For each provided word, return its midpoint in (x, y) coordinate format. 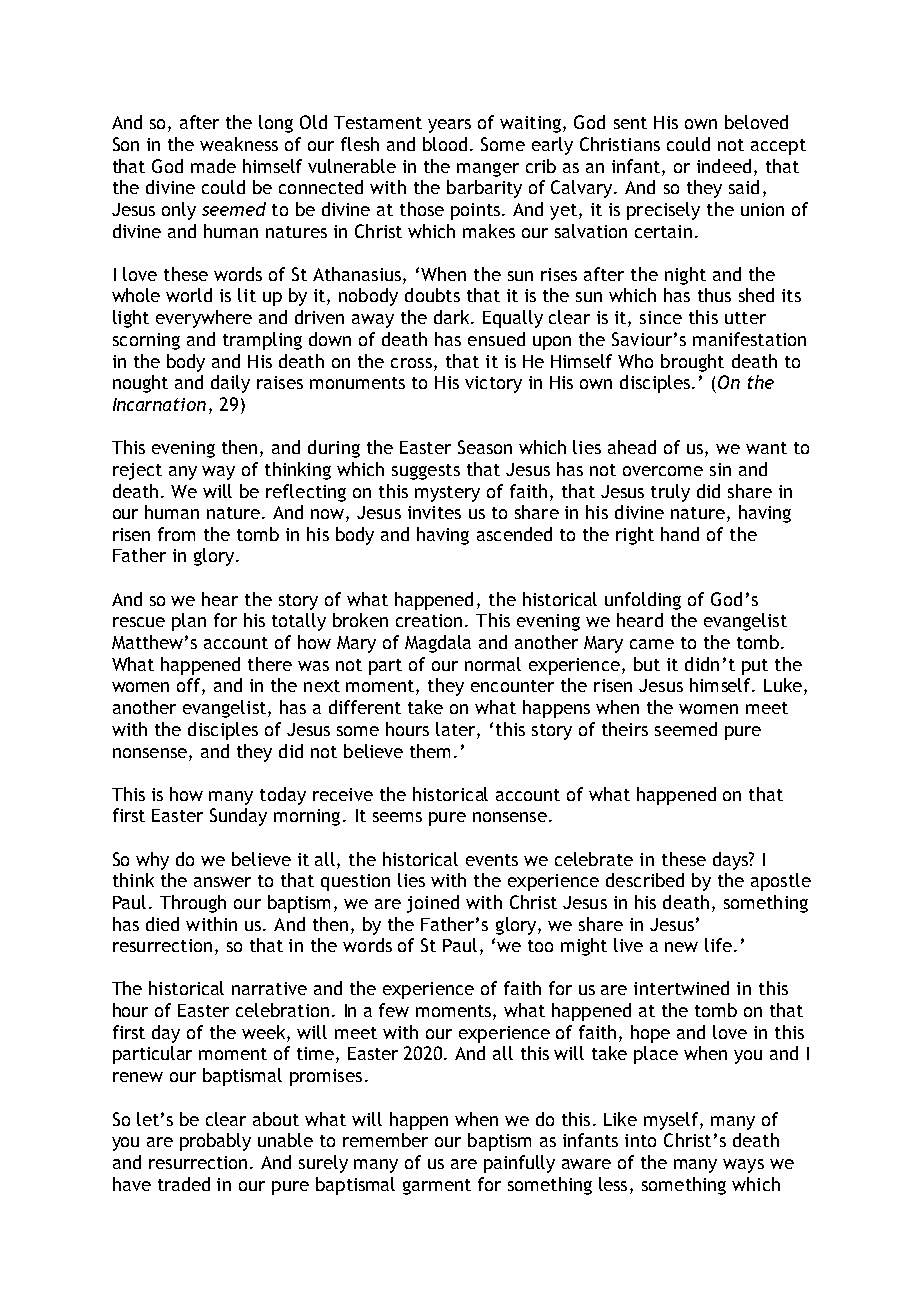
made (213, 166)
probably (215, 1142)
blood (445, 144)
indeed (724, 166)
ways (743, 1166)
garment (437, 1187)
